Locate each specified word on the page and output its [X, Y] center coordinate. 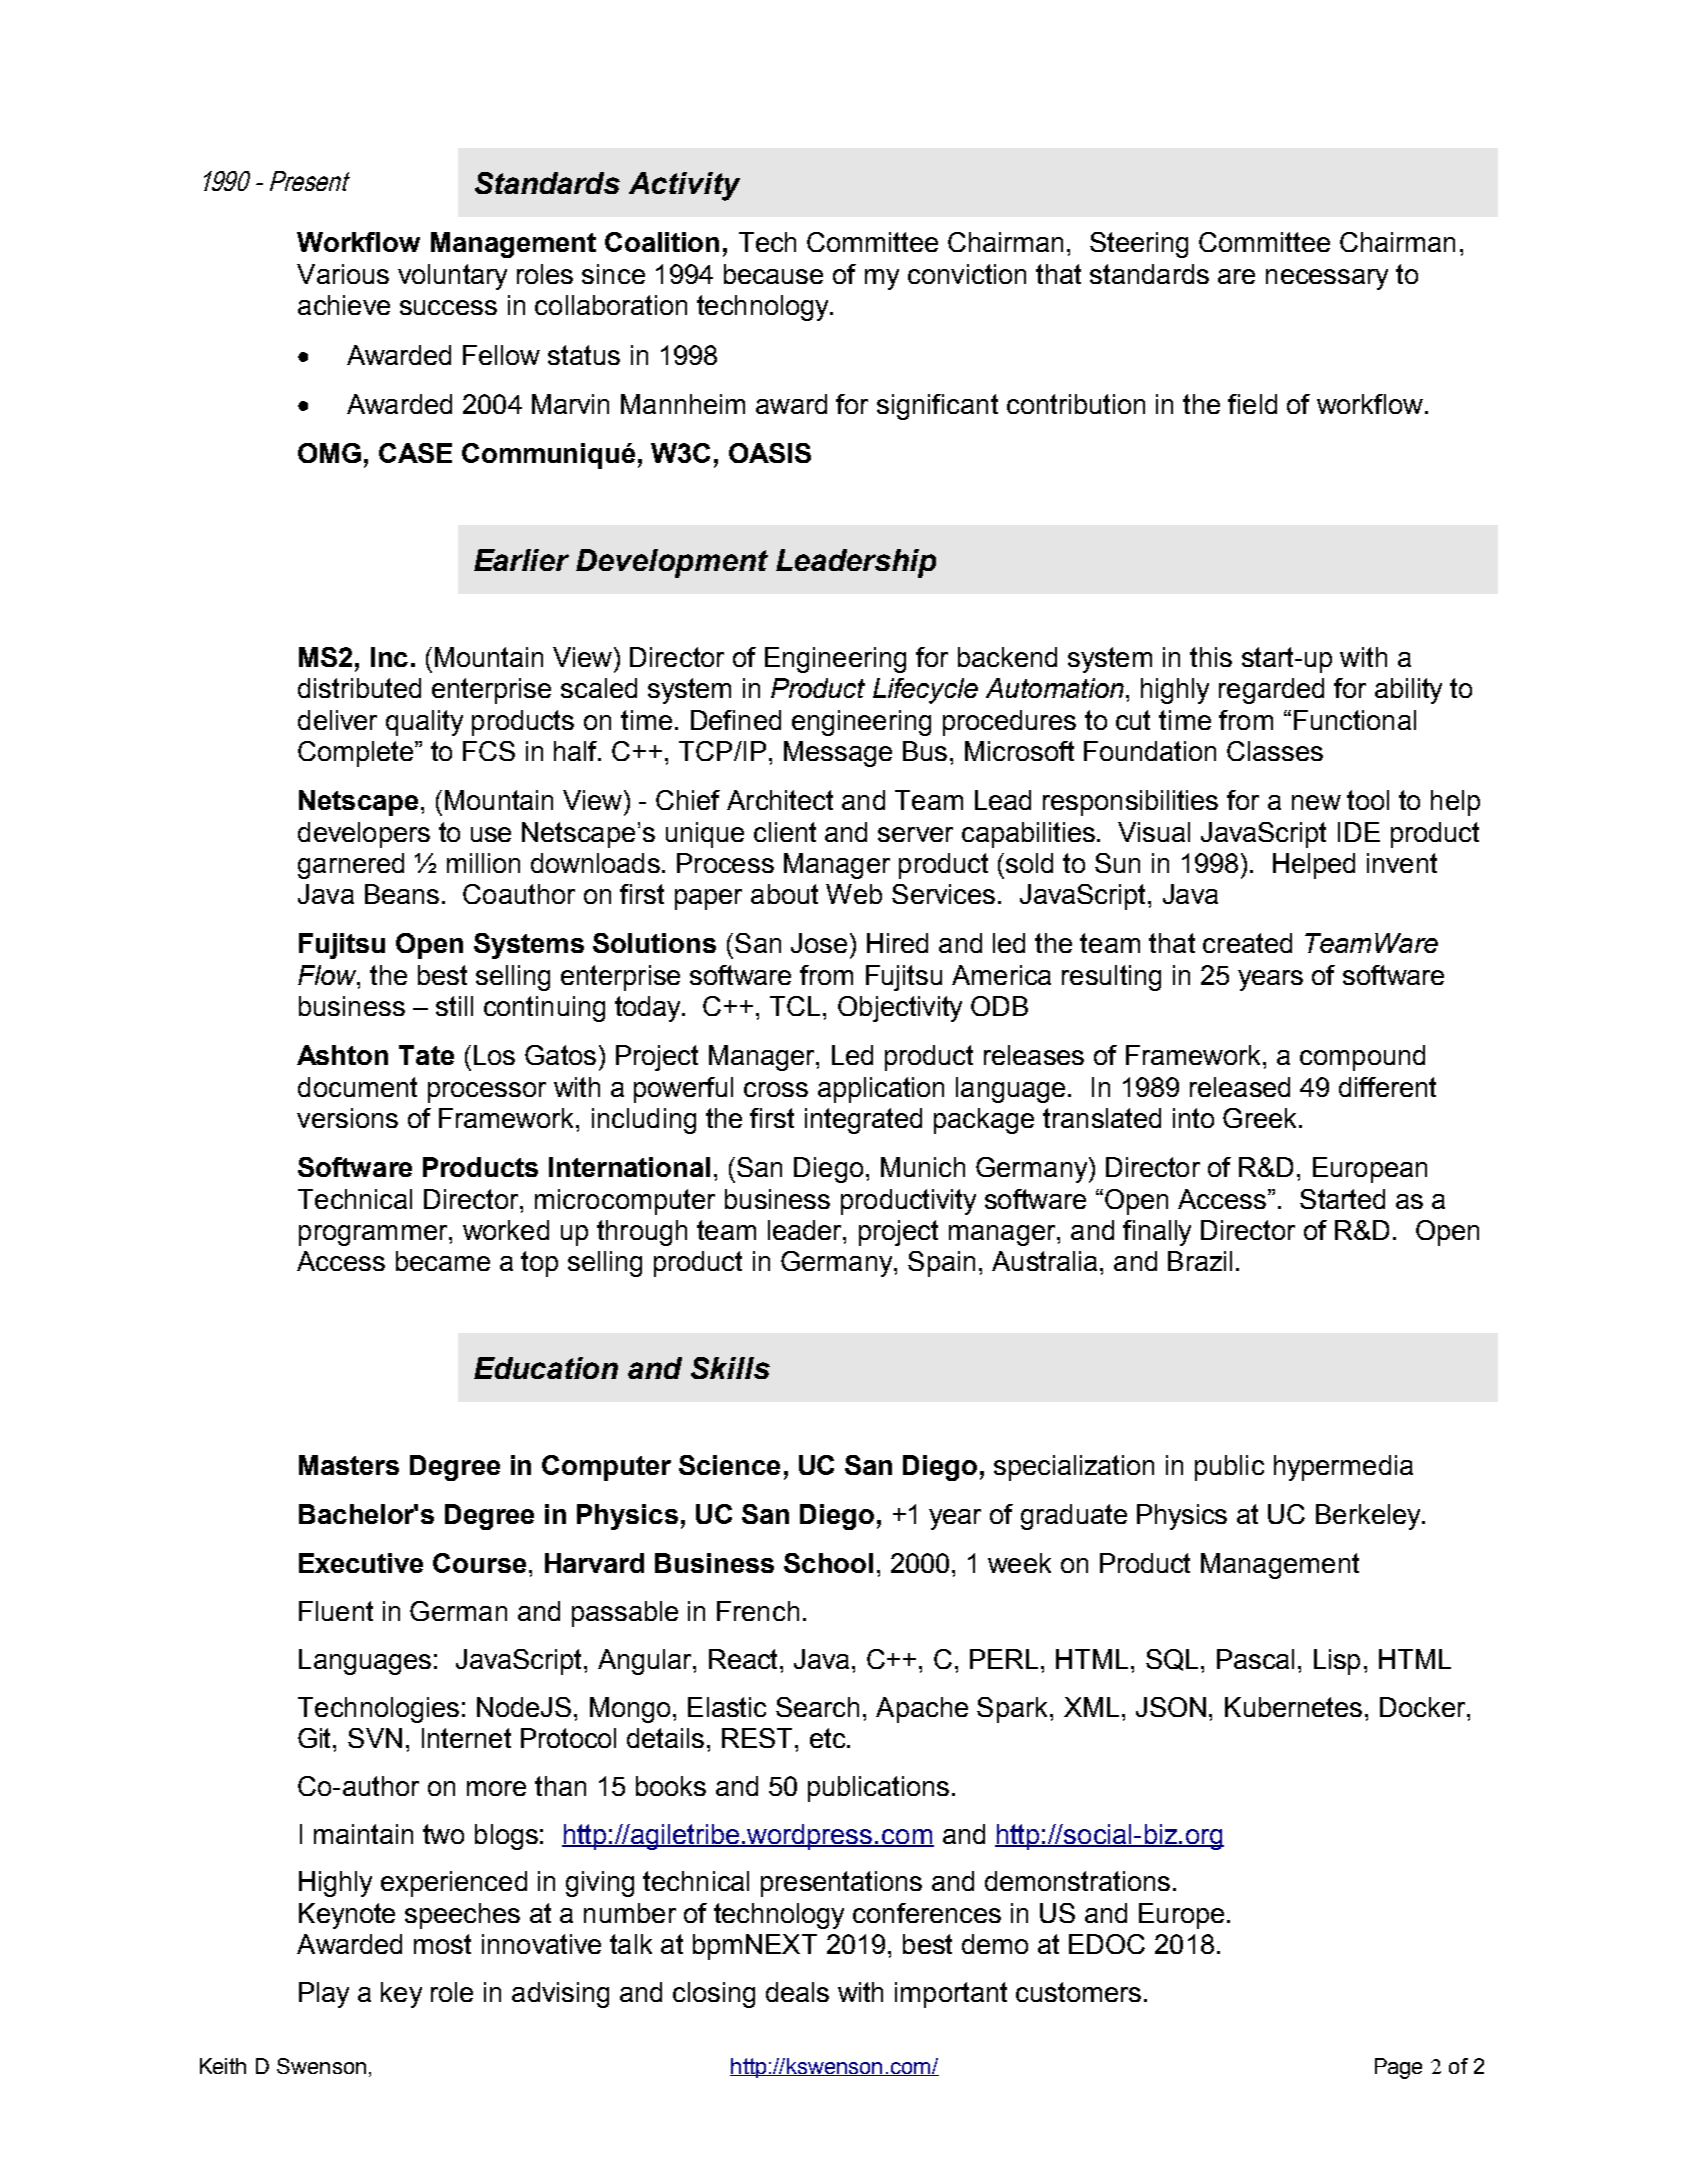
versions [347, 1118]
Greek [1261, 1118]
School [828, 1563]
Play [324, 1995]
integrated [863, 1121]
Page [1398, 2068]
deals [797, 1992]
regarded [1271, 691]
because [773, 274]
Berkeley [1369, 1517]
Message [838, 754]
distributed [359, 688]
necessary [1327, 279]
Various [343, 274]
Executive [361, 1563]
